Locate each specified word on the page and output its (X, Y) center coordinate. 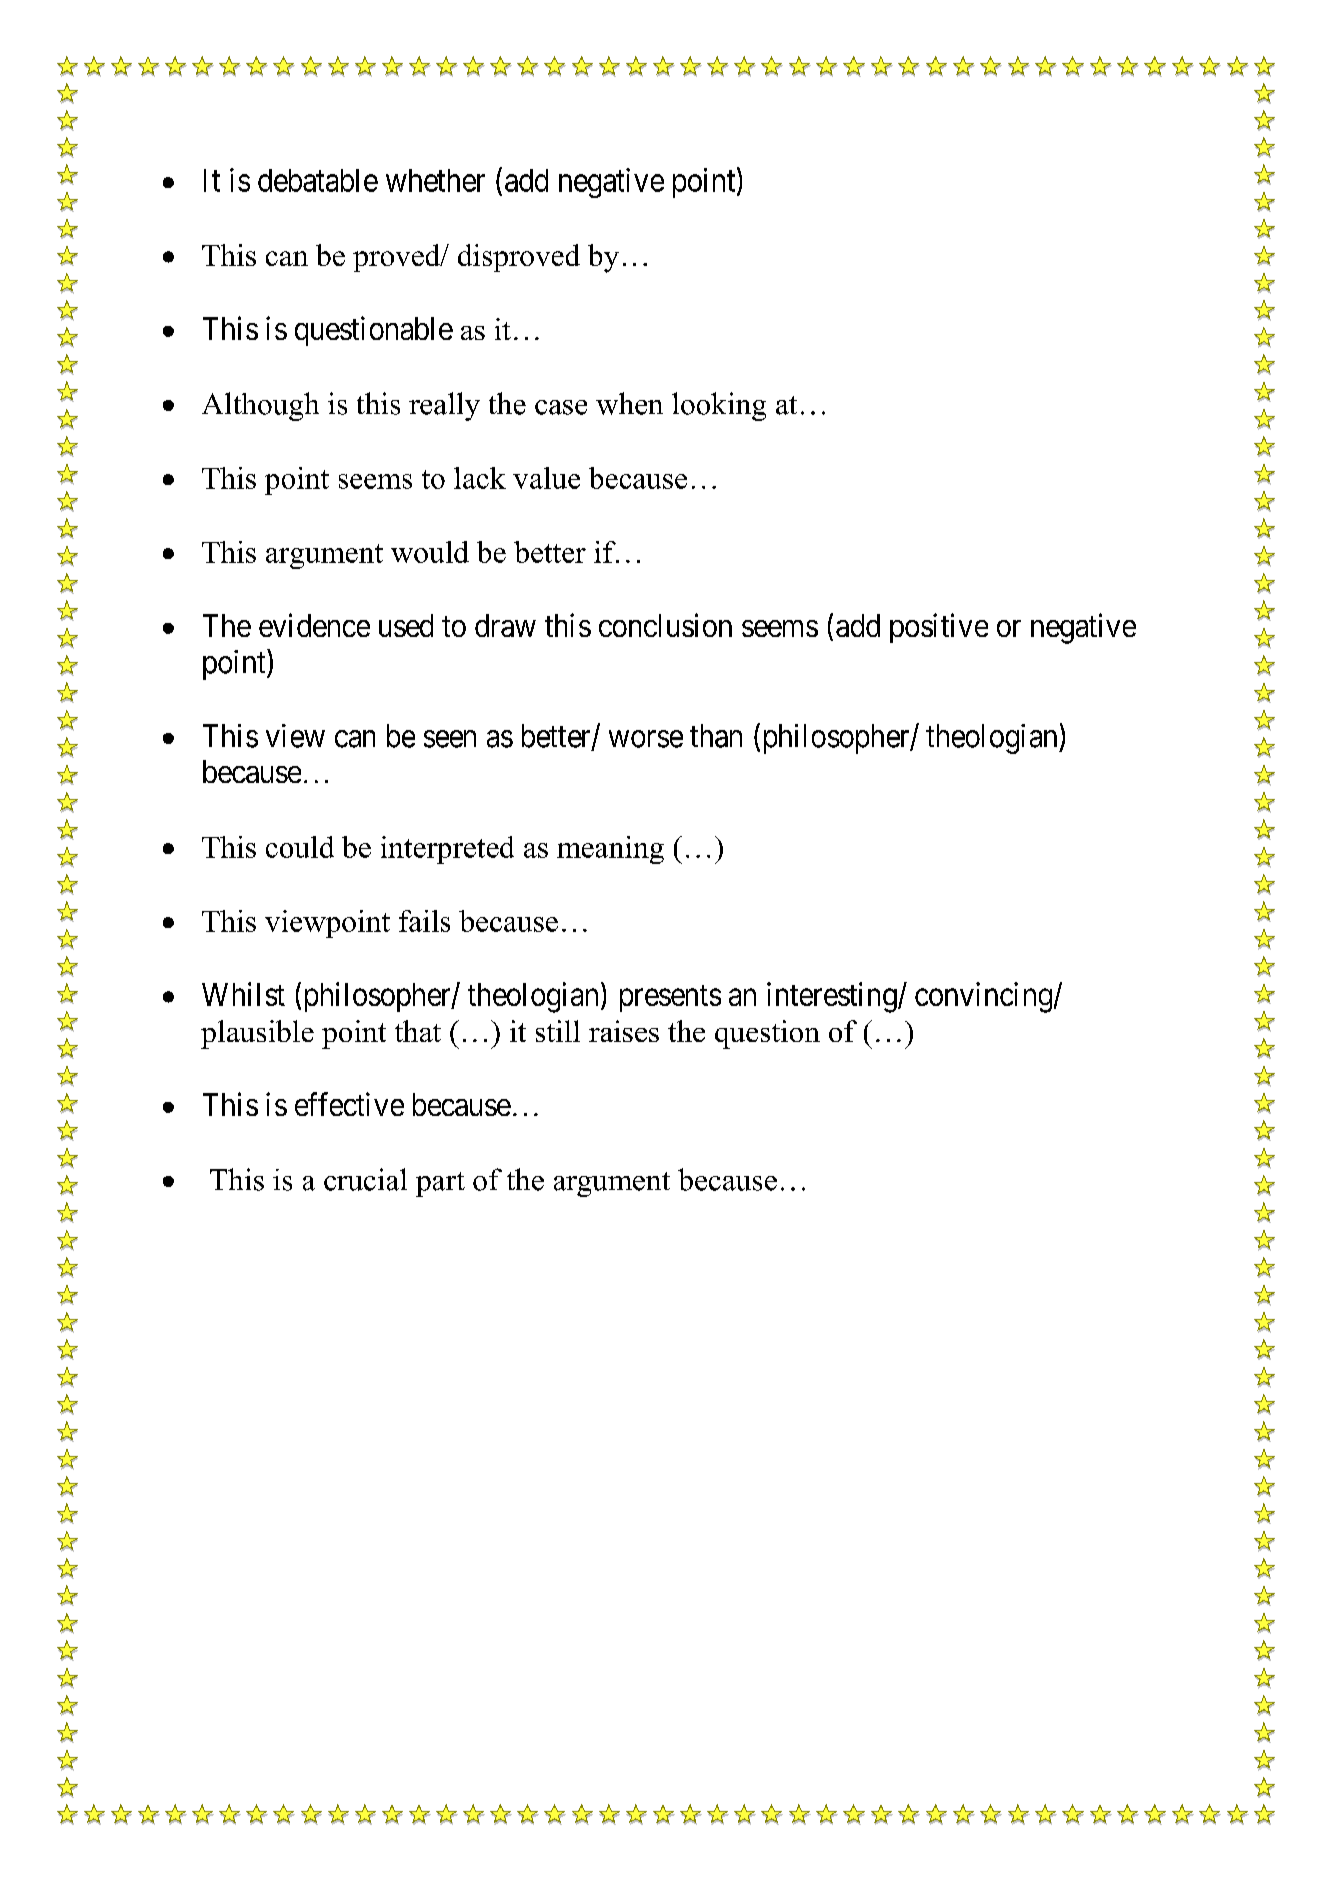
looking (719, 406)
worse (646, 739)
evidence (314, 625)
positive (939, 628)
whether (435, 180)
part (440, 1184)
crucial (365, 1179)
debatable (318, 180)
